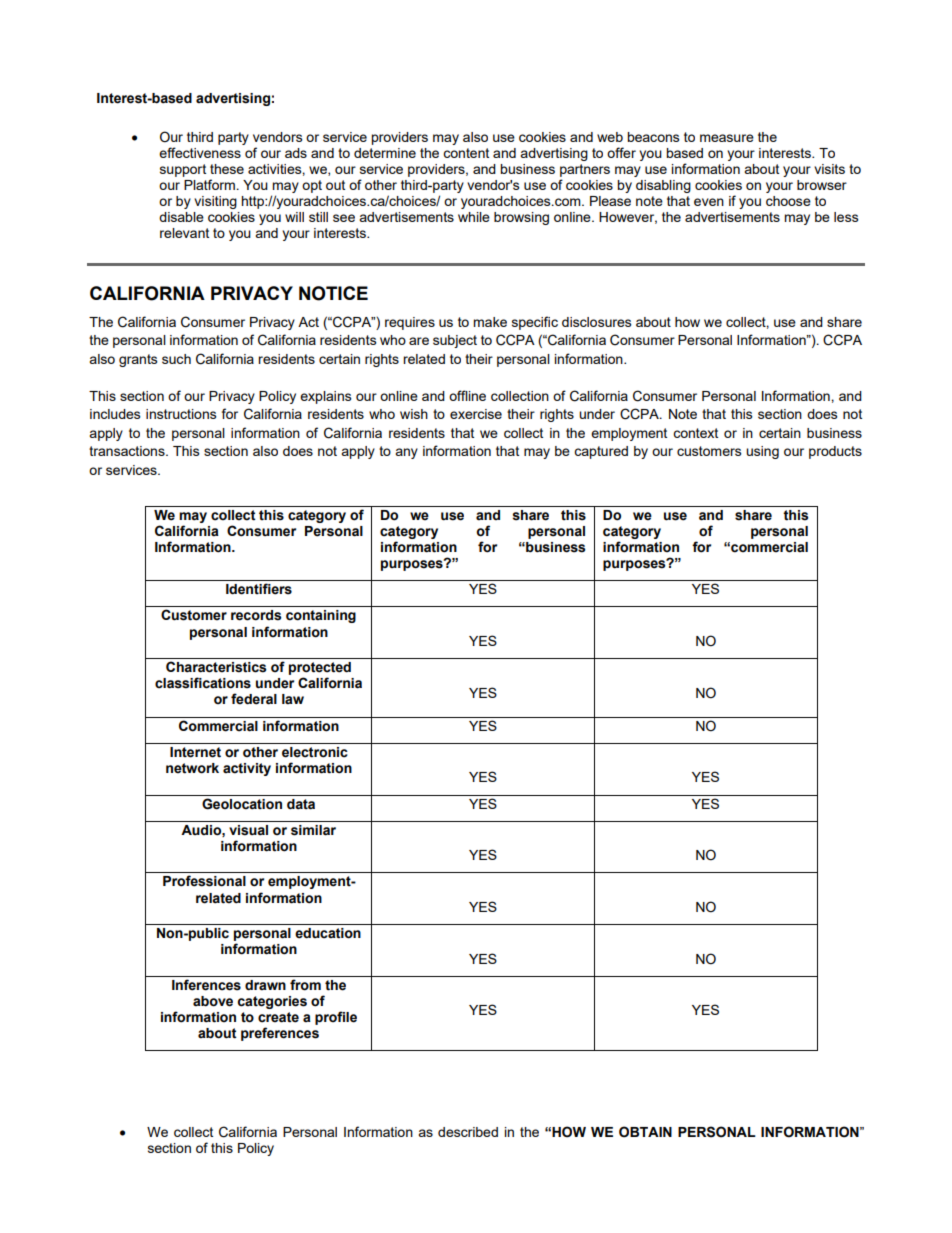  Describe the element at coordinates (280, 1034) in the screenshot. I see `preferences` at that location.
